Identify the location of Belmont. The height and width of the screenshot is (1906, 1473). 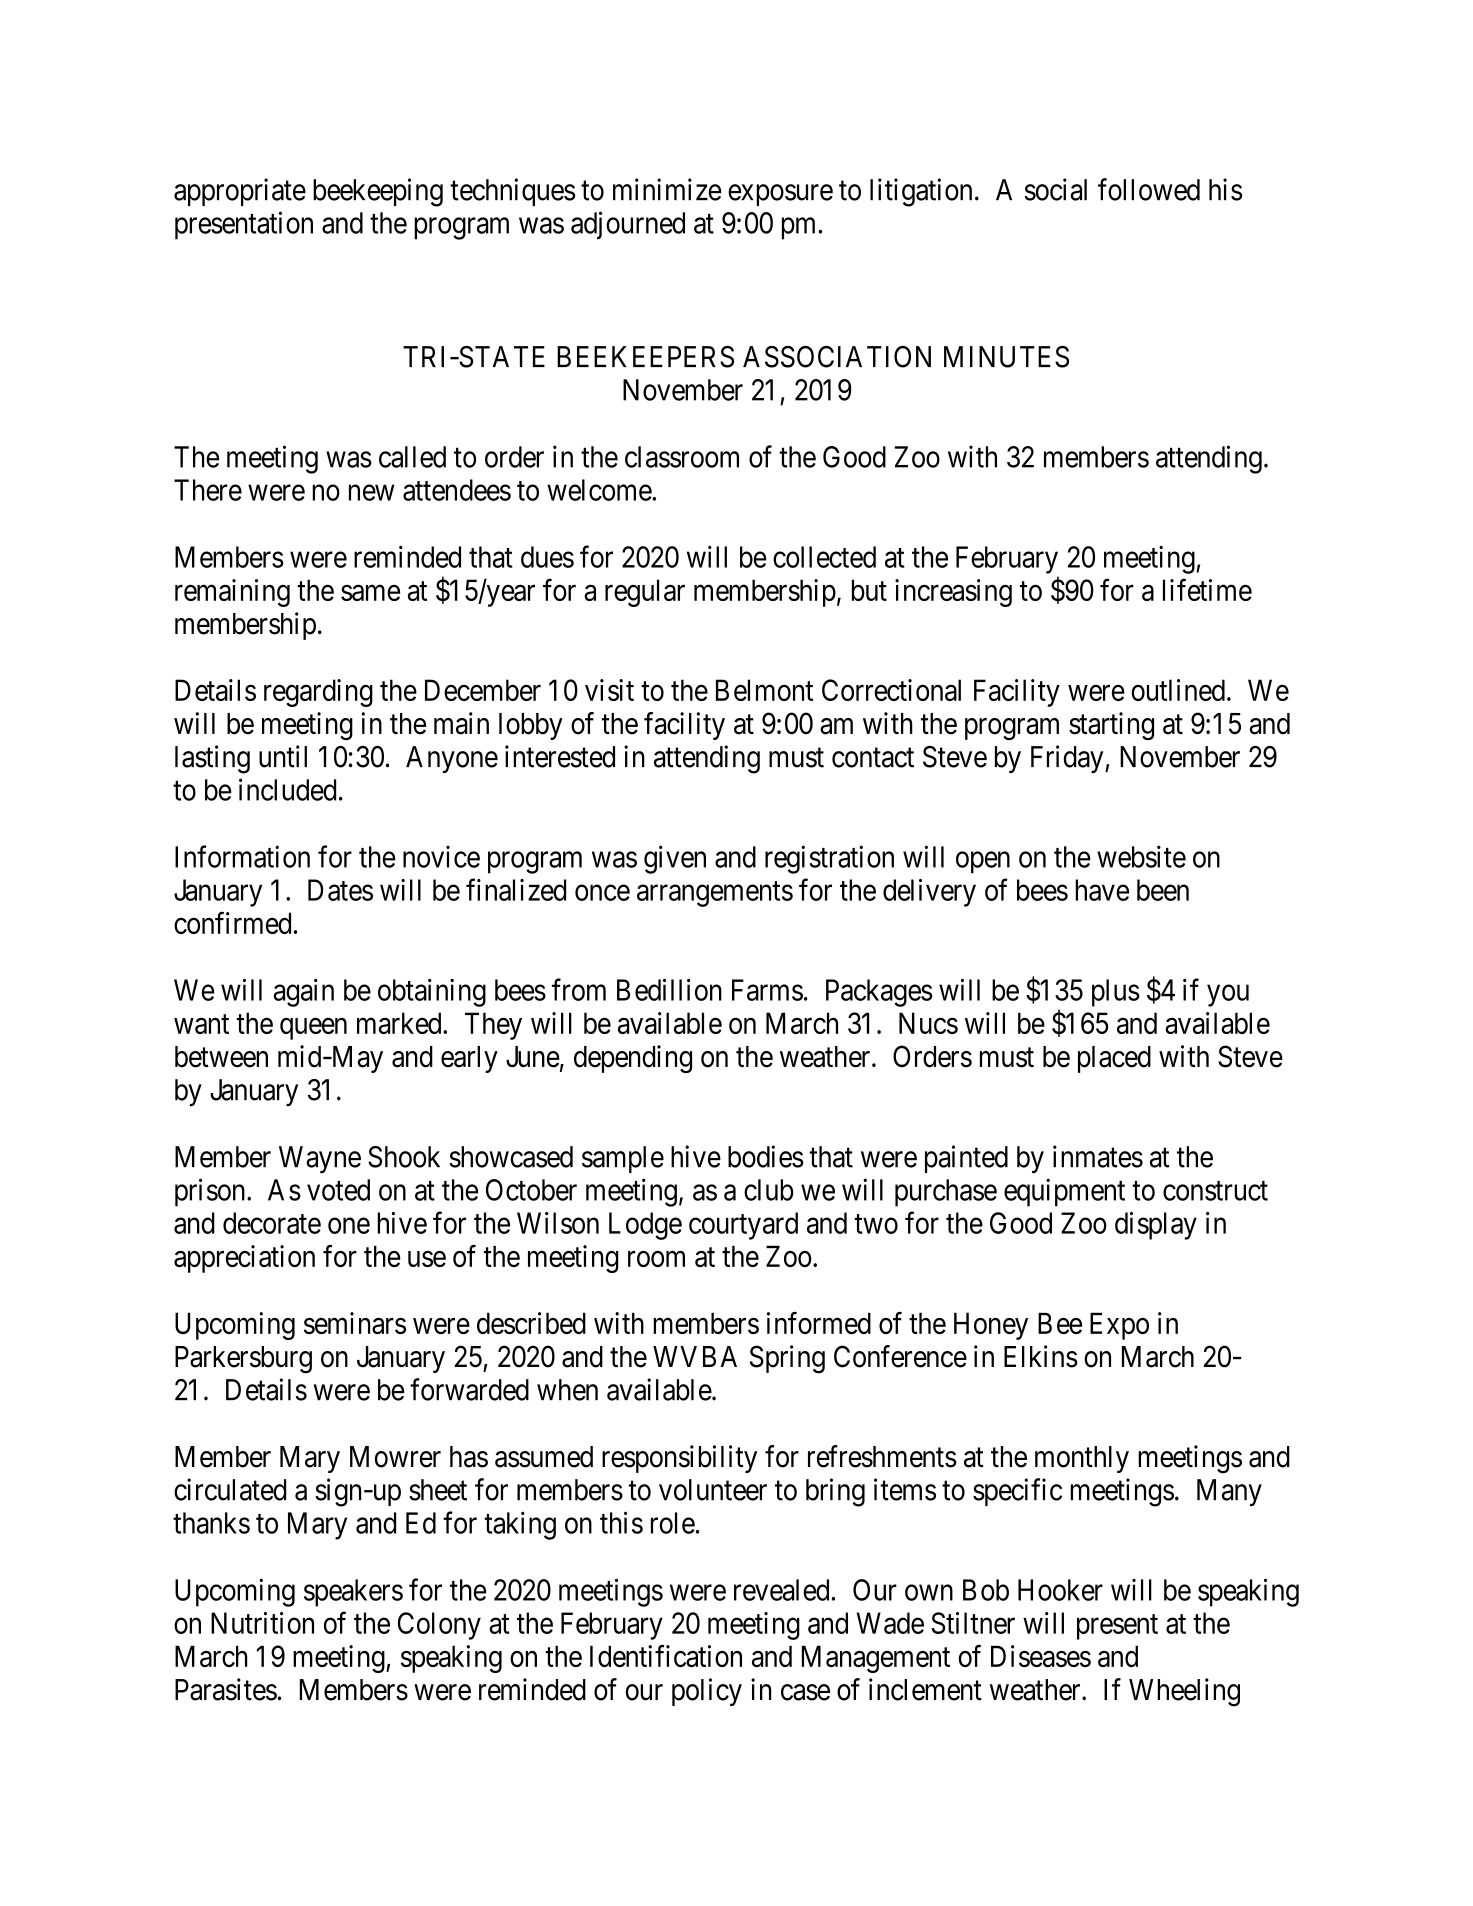
(764, 690).
